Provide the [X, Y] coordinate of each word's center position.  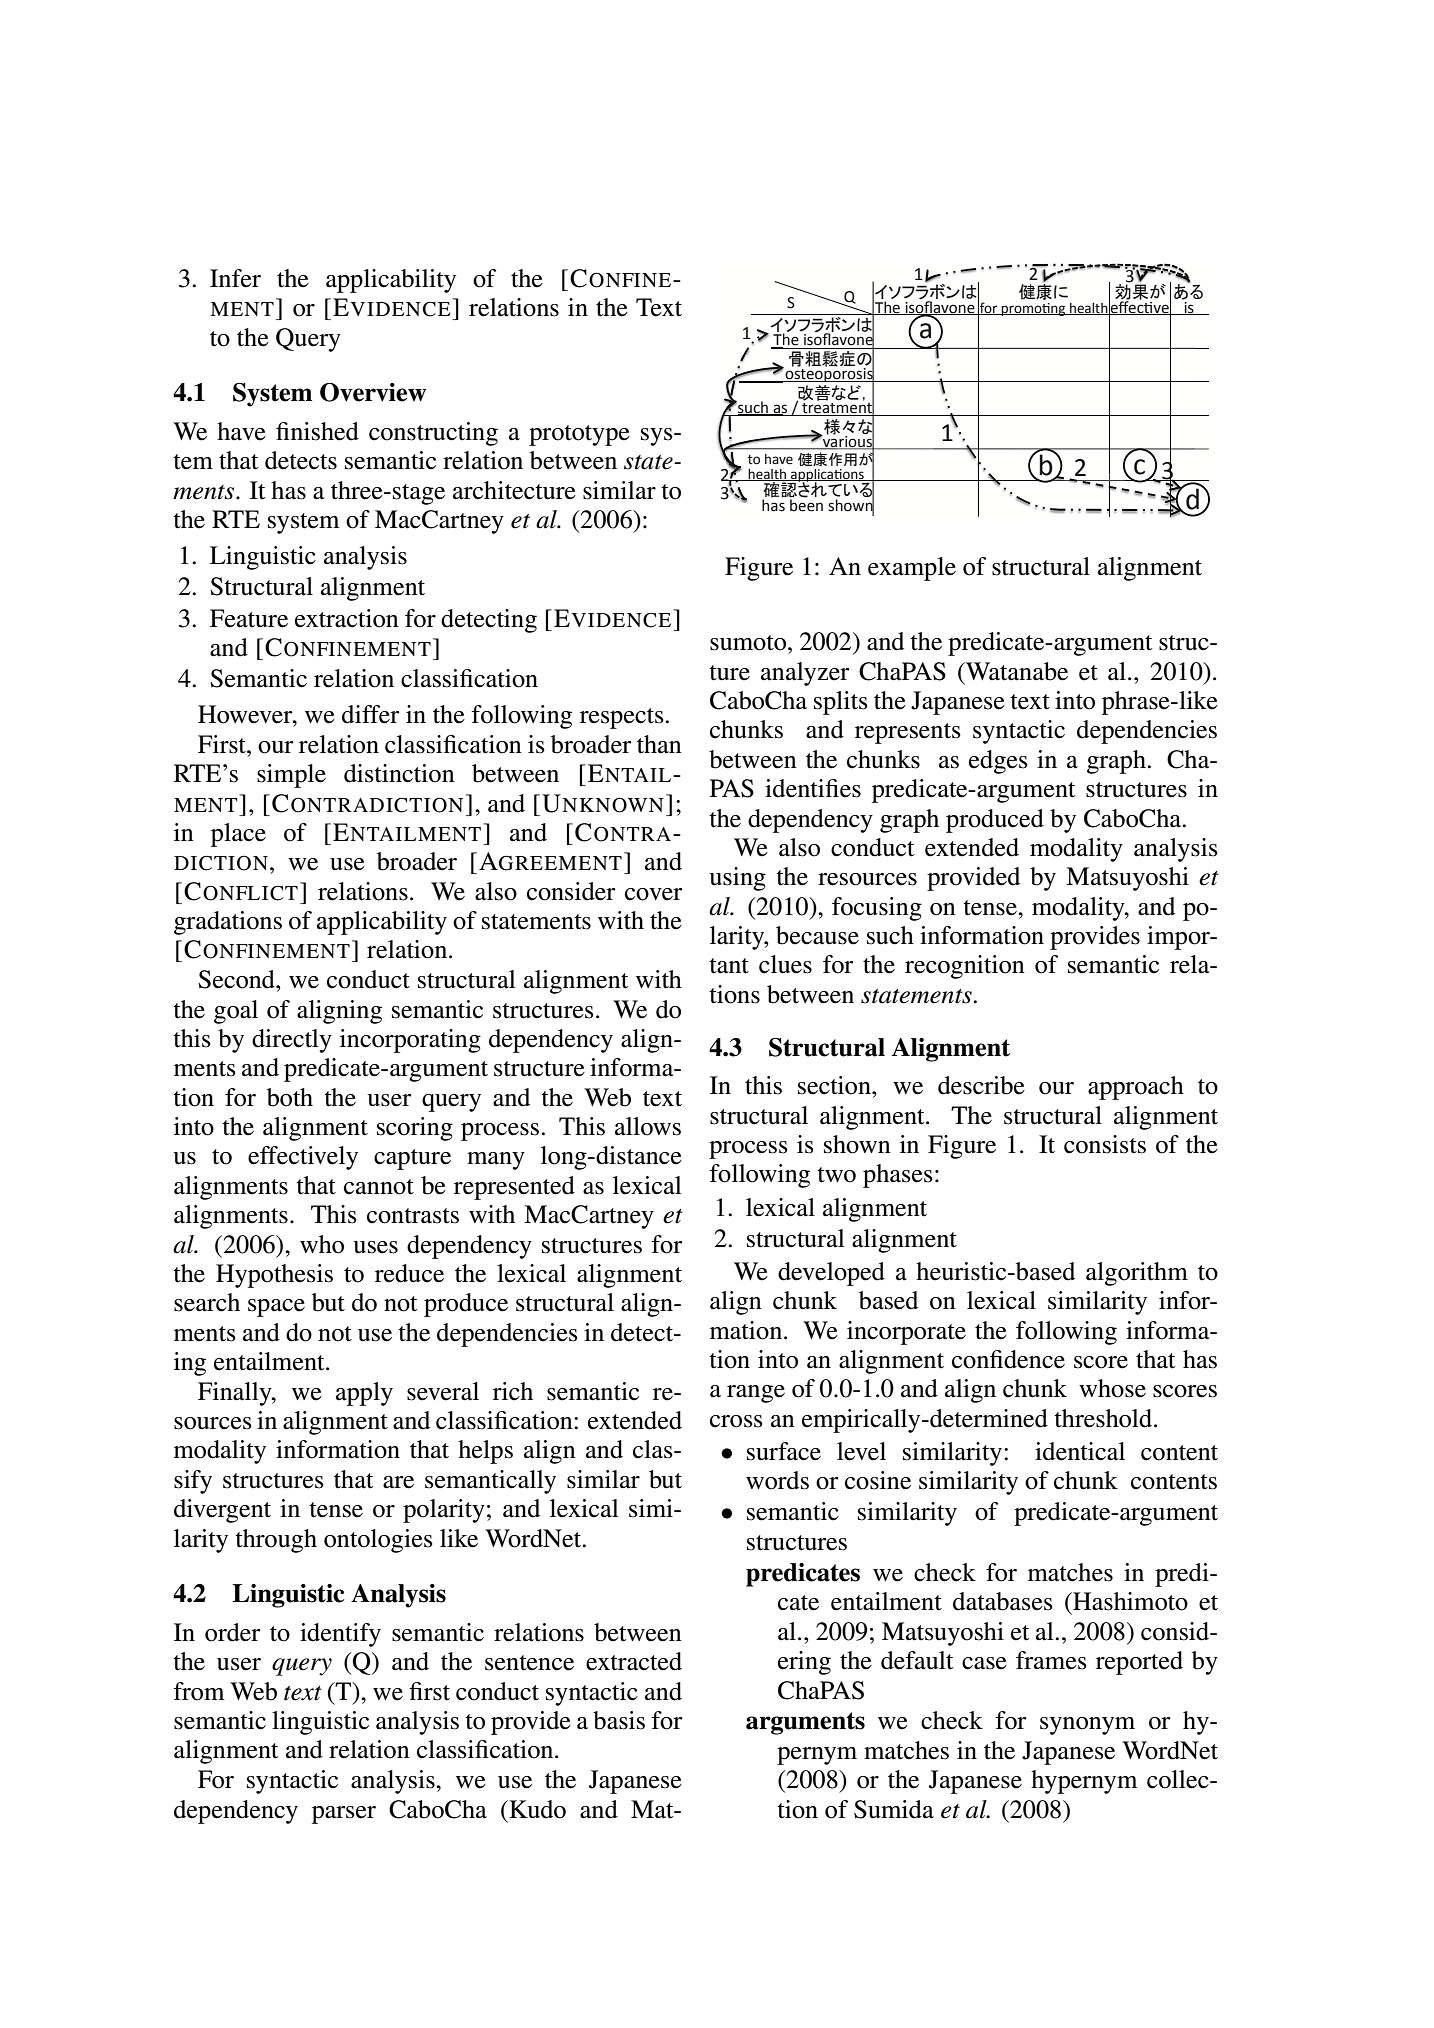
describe [981, 1085]
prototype [579, 435]
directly [292, 1041]
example [912, 569]
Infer [235, 278]
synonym [1087, 1726]
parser [344, 1815]
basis [619, 1720]
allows [648, 1126]
